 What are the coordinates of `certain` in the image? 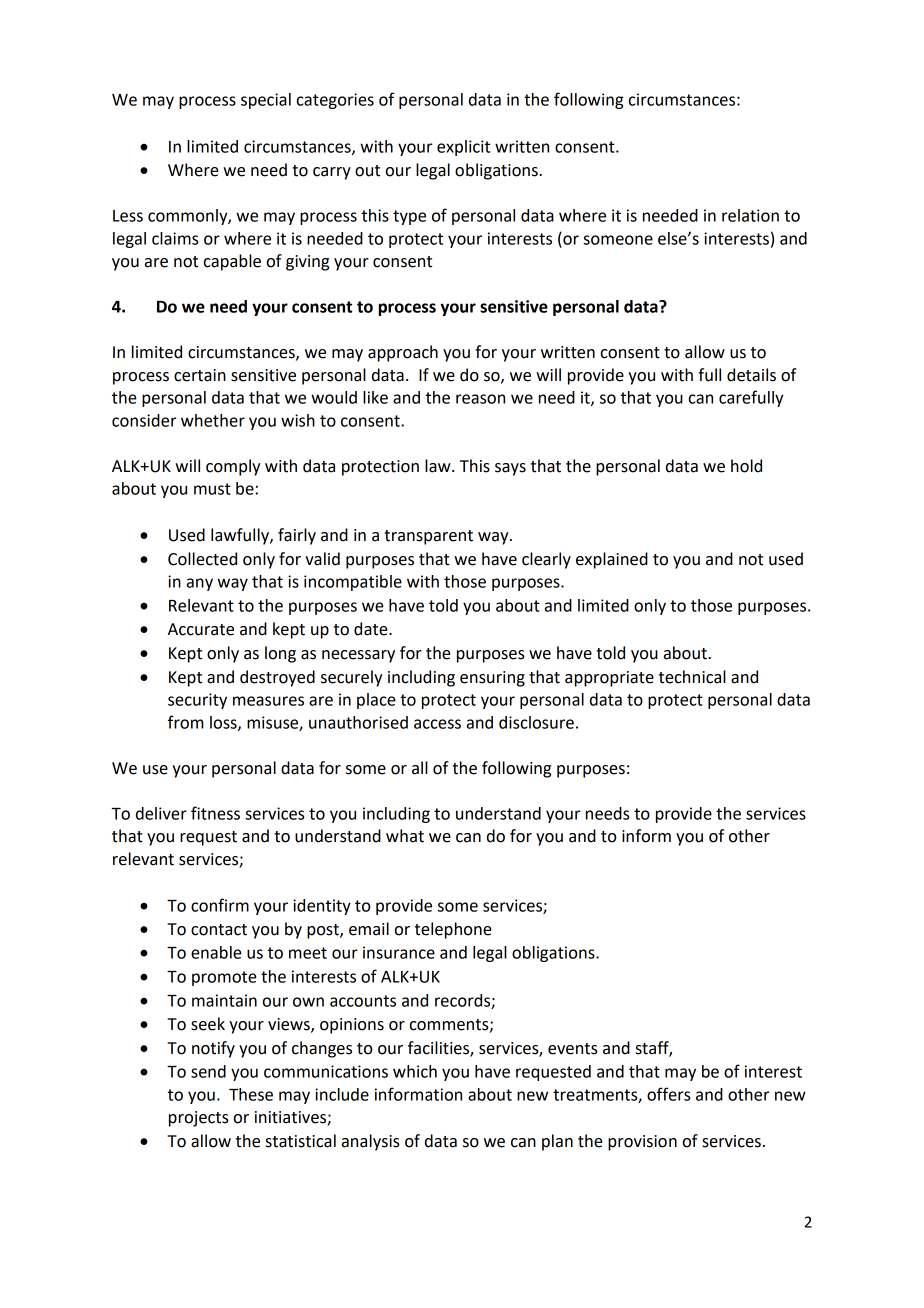 It's located at (200, 375).
